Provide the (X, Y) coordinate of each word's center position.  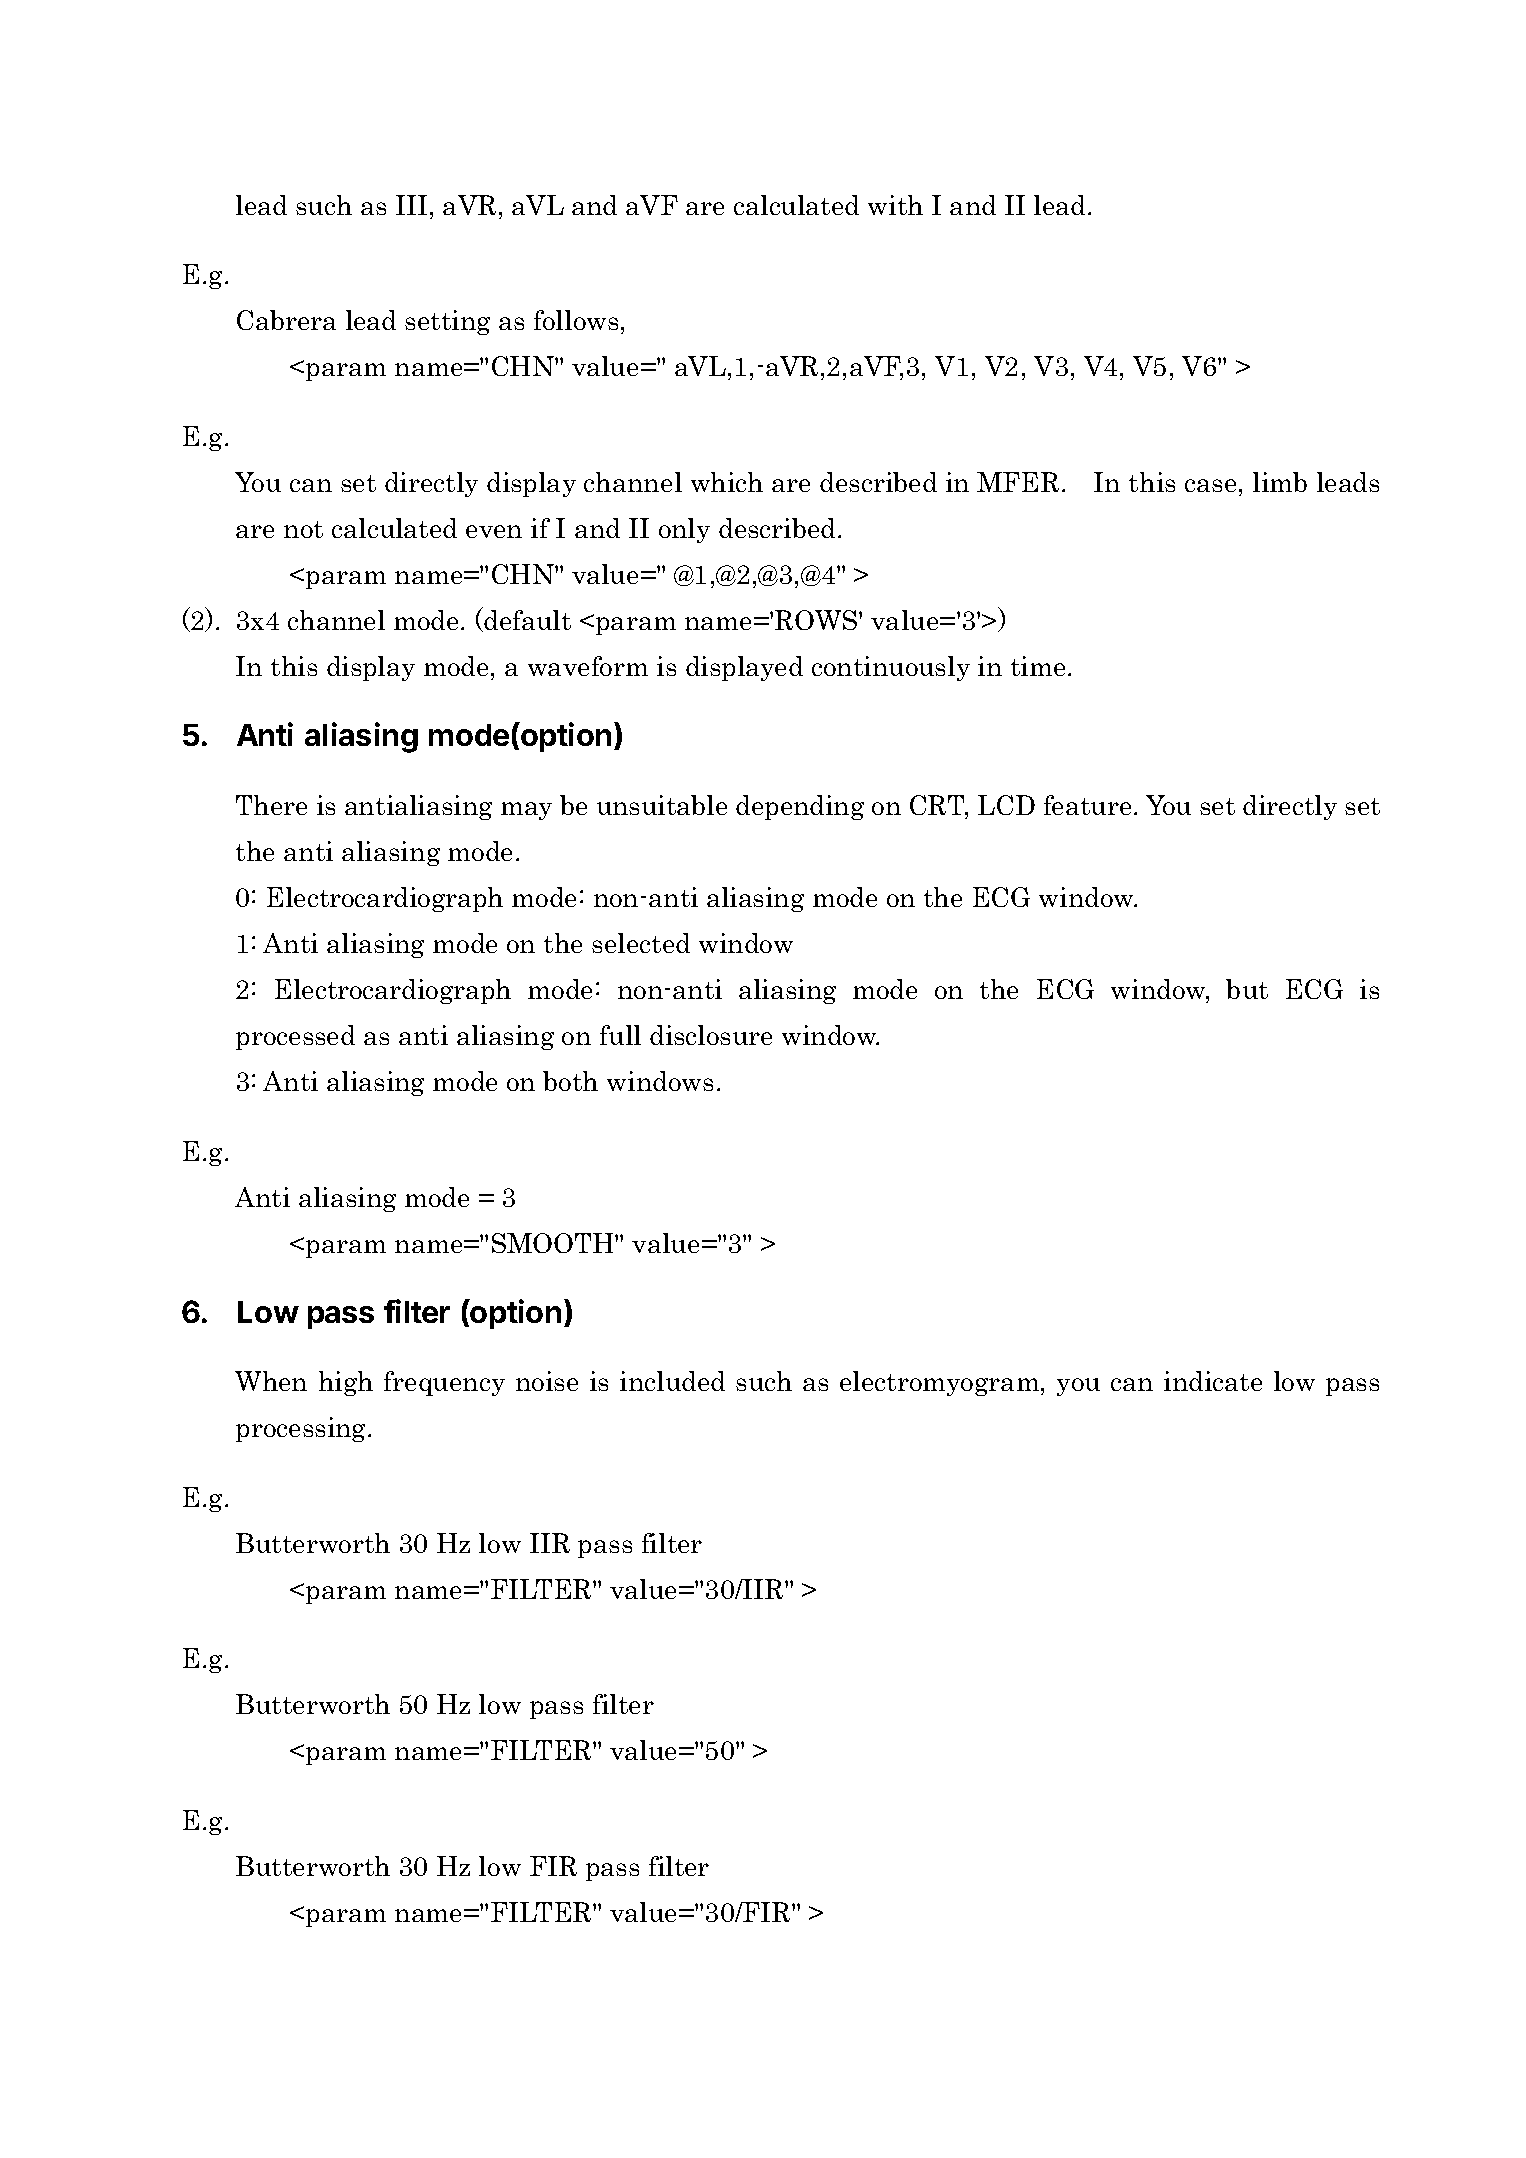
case (1210, 485)
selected (641, 943)
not (303, 529)
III (411, 205)
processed (295, 1037)
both (570, 1081)
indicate (1213, 1381)
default (527, 620)
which (727, 482)
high (346, 1383)
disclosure (711, 1035)
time (1038, 666)
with (895, 205)
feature (1087, 805)
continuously (891, 668)
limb (1280, 482)
